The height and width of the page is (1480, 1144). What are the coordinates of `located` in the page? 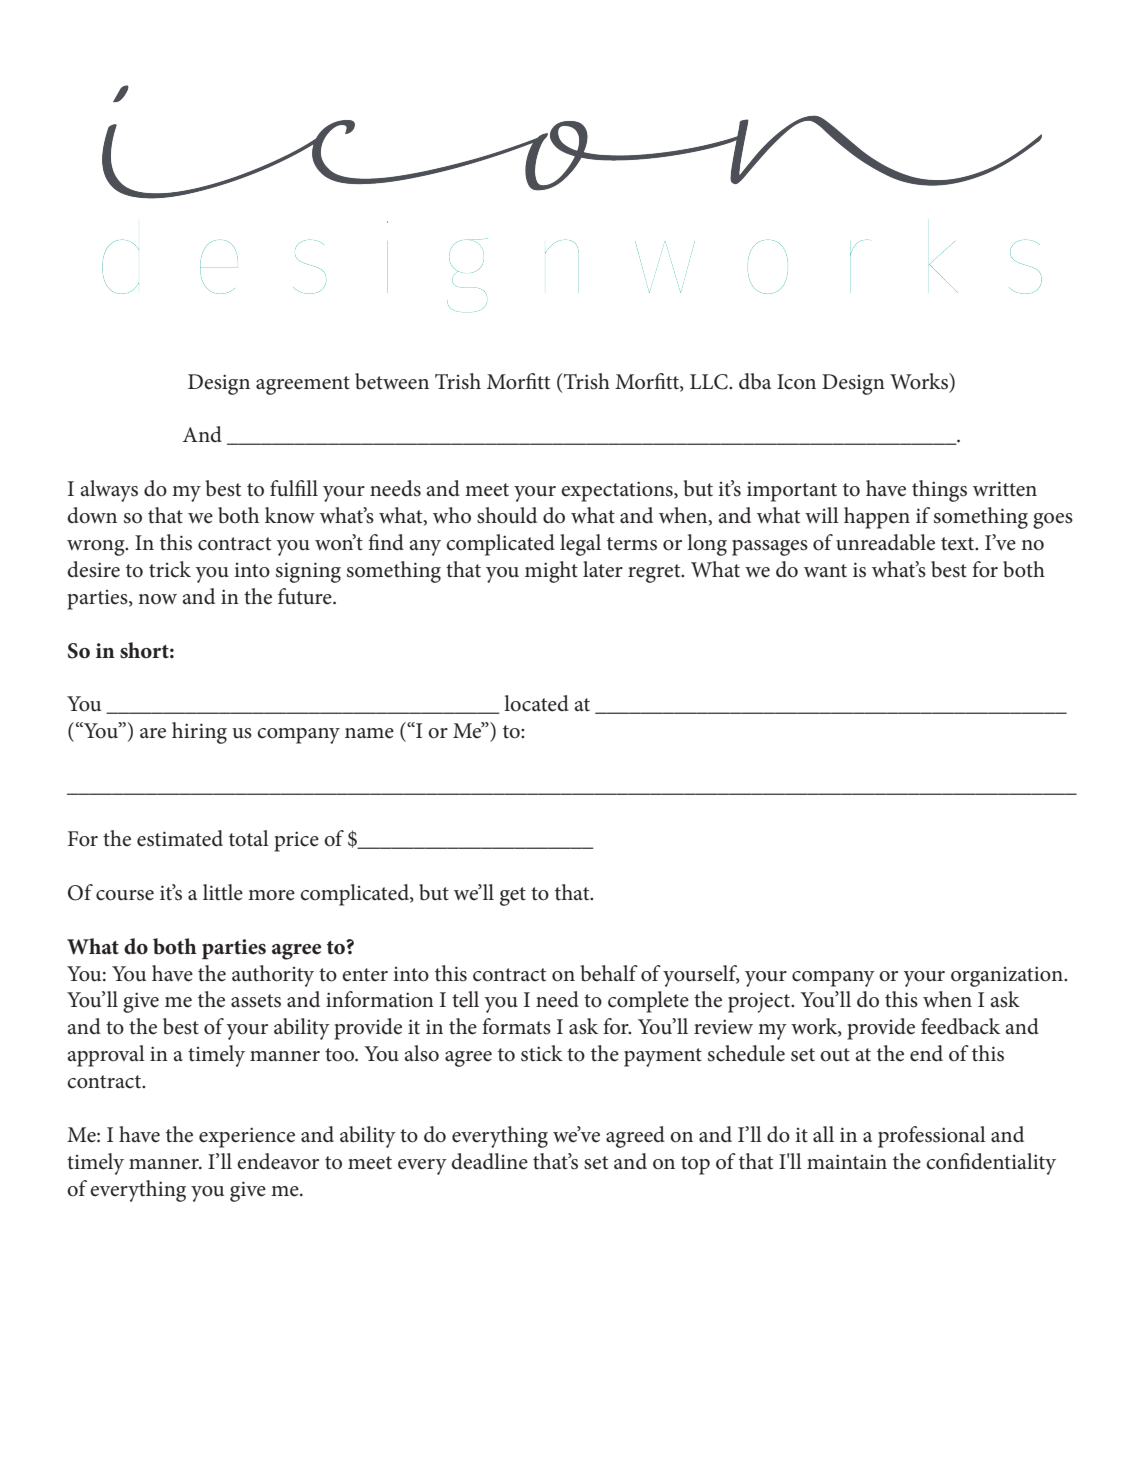 It's located at (536, 703).
